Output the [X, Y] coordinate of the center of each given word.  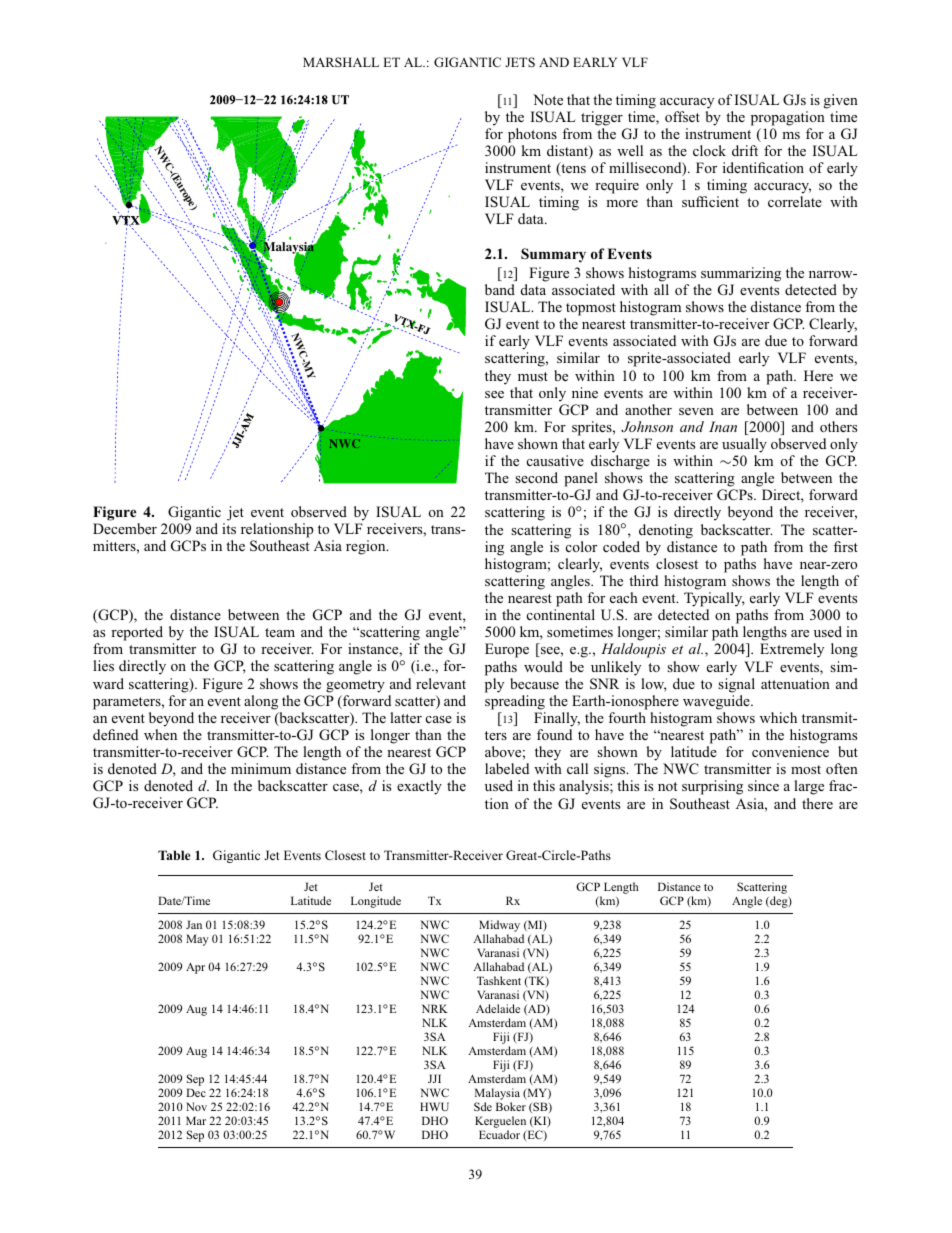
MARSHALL [341, 62]
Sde [483, 1106]
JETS [520, 62]
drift [745, 150]
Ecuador [499, 1134]
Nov [196, 1106]
